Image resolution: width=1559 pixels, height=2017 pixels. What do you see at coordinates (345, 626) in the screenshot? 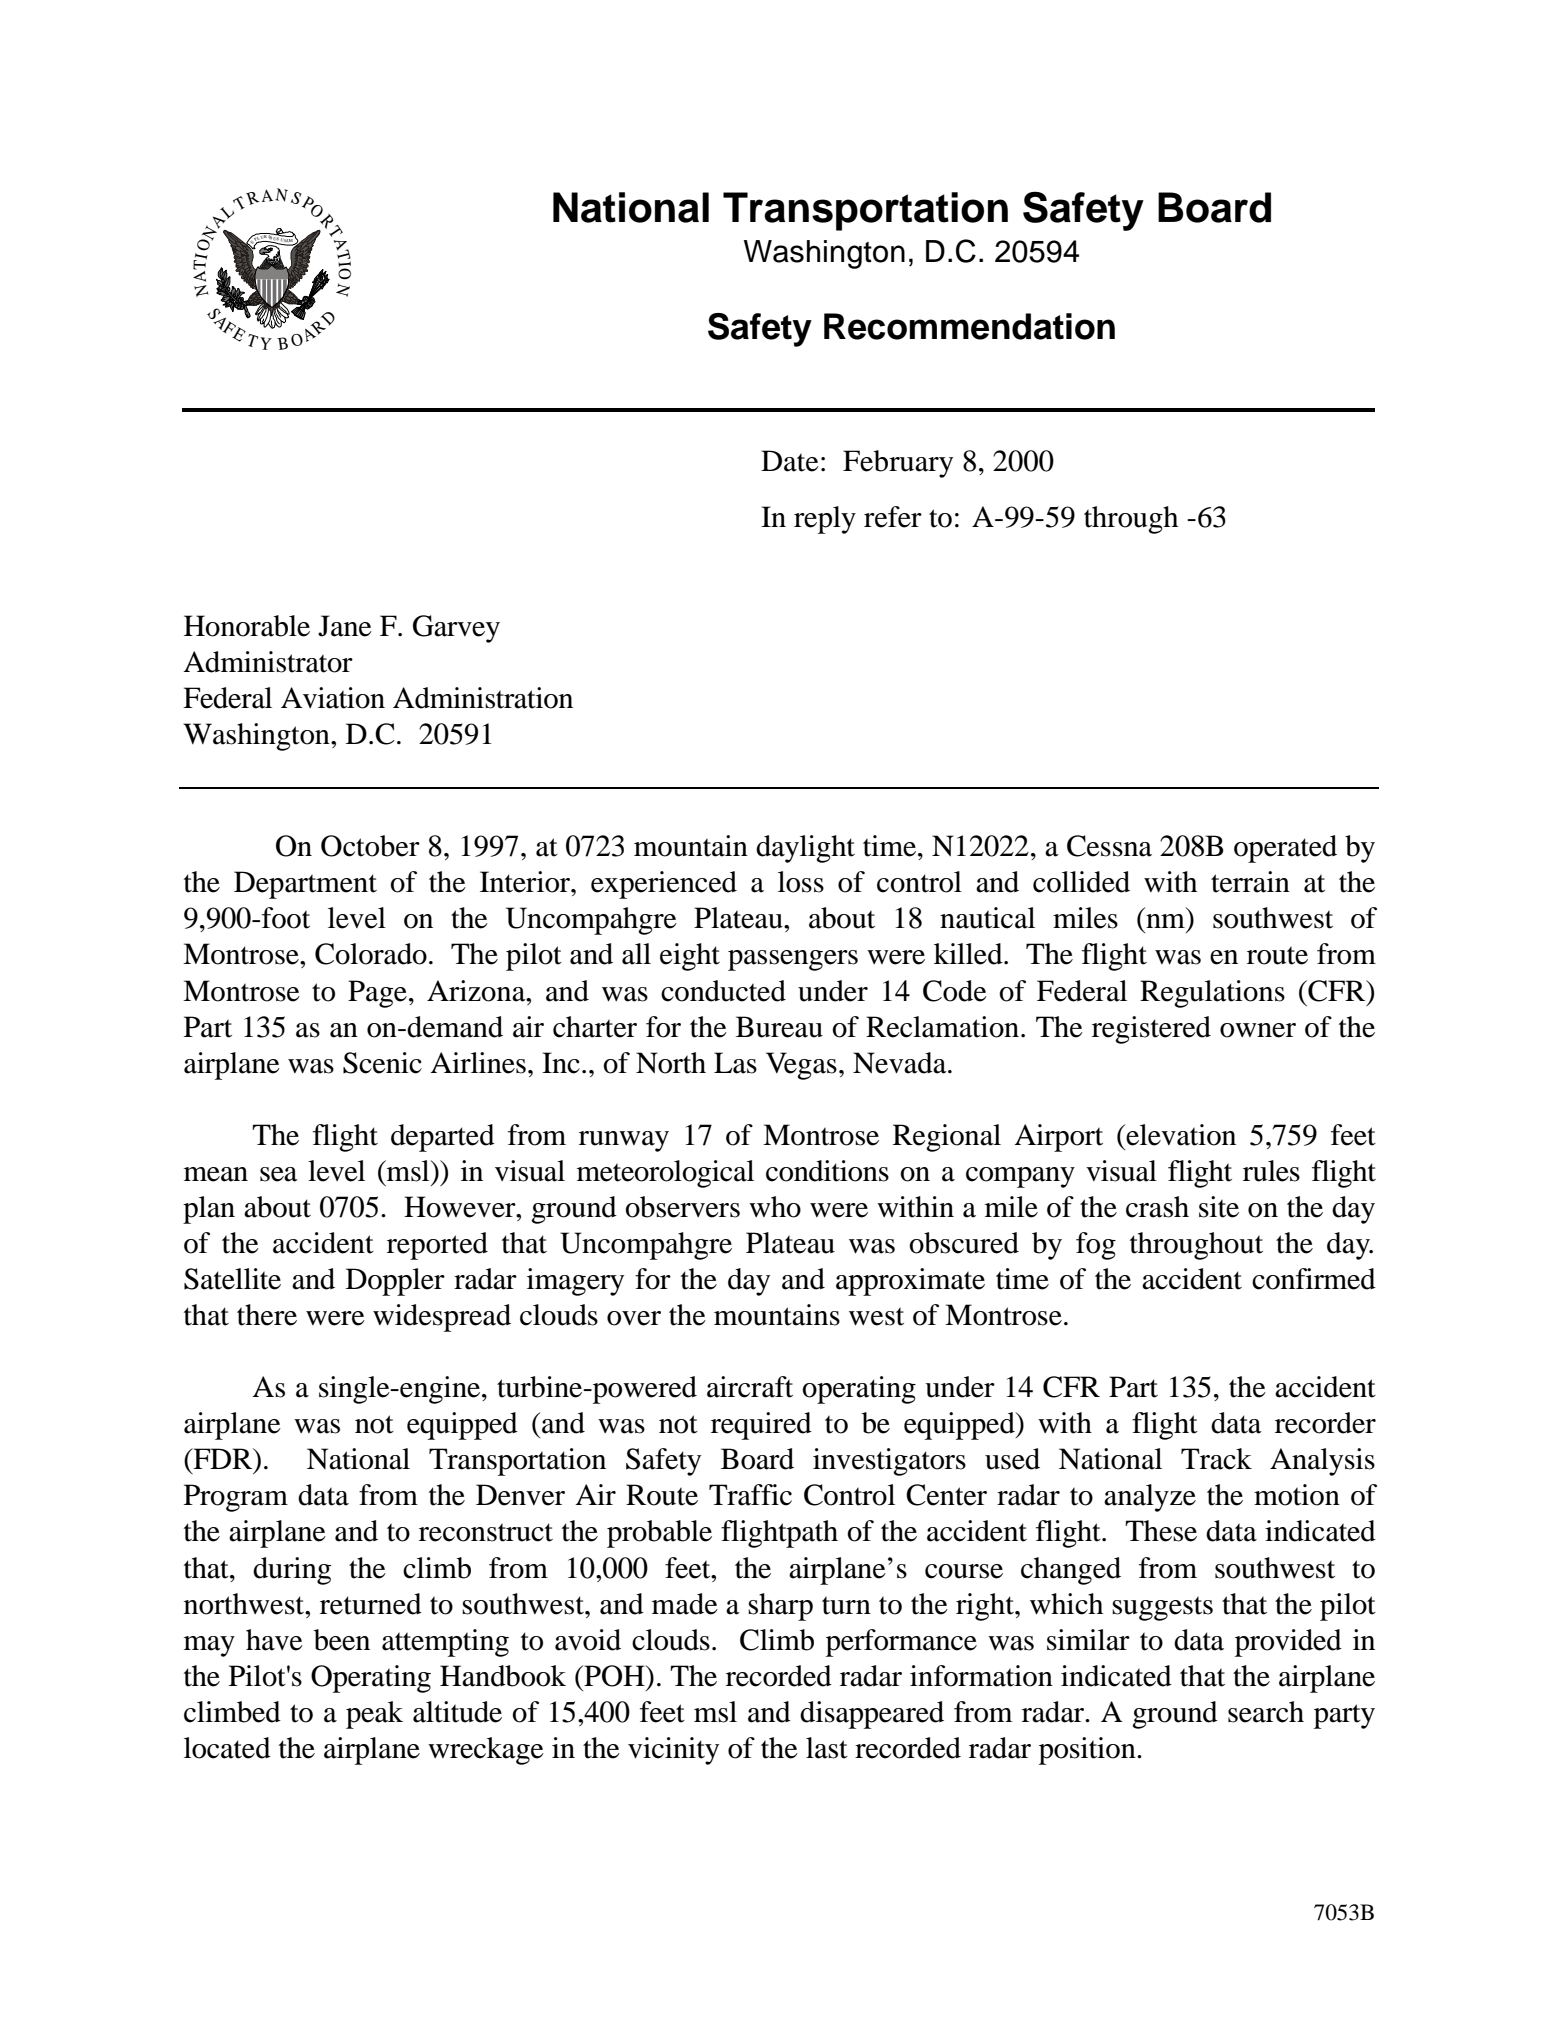
I see `Jane` at bounding box center [345, 626].
